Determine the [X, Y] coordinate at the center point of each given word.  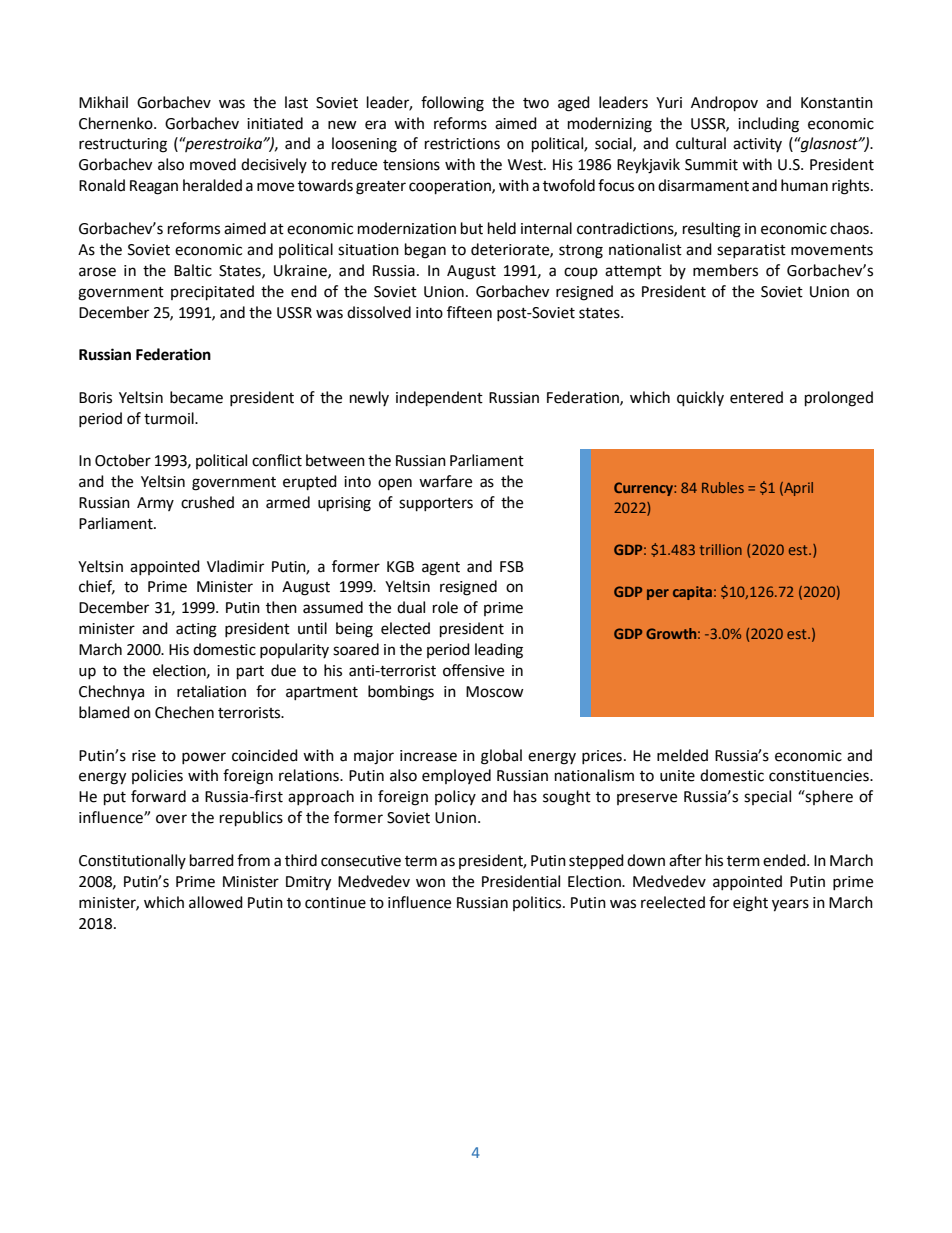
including [768, 125]
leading [499, 651]
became [196, 397]
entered [756, 397]
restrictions [462, 144]
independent [439, 399]
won [430, 883]
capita [692, 593]
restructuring [123, 145]
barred [212, 860]
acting [196, 630]
